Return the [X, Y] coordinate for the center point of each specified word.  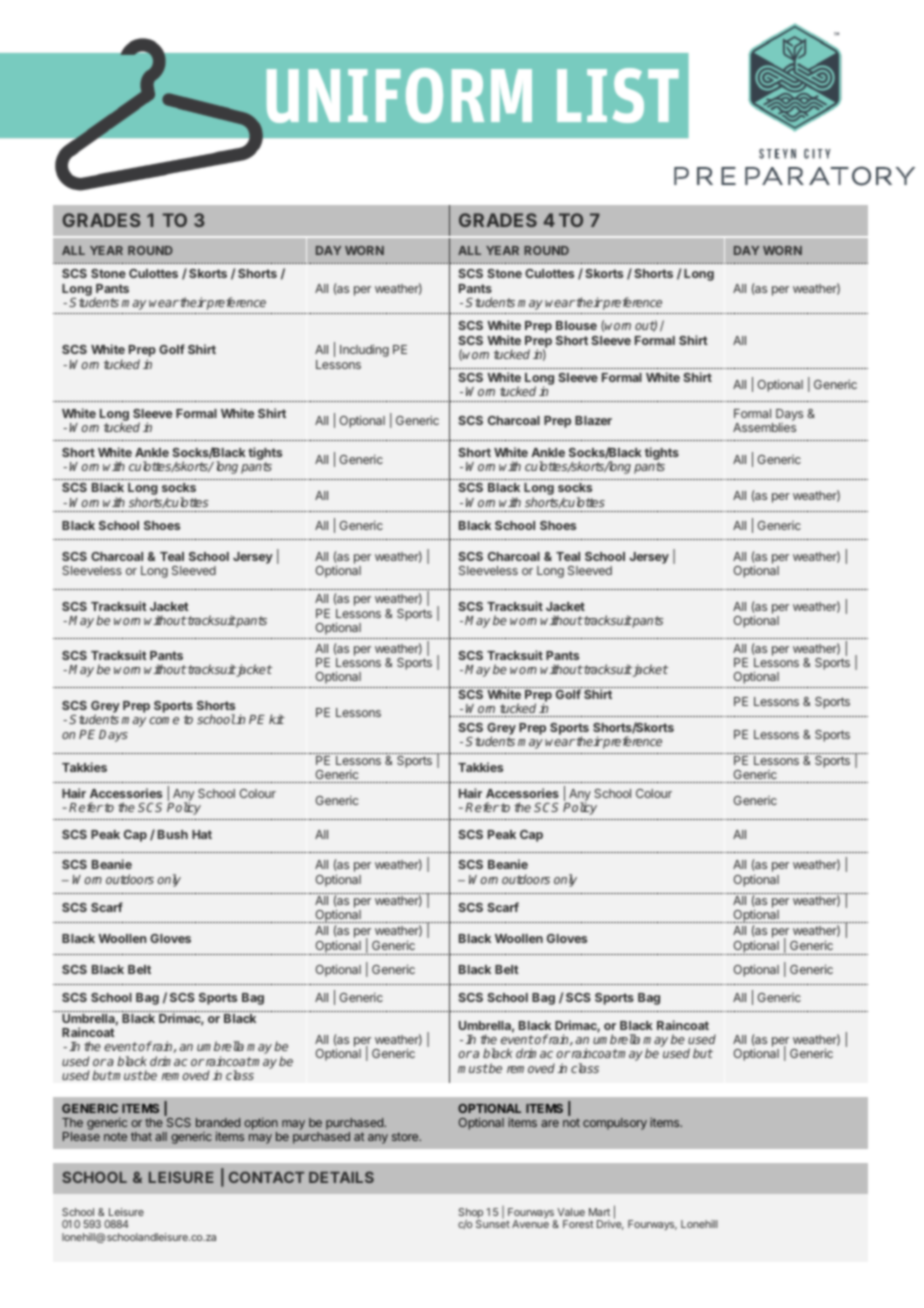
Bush [173, 834]
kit [277, 719]
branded [218, 1122]
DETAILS [341, 1177]
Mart [599, 1212]
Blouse [576, 325]
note [115, 1136]
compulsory [615, 1124]
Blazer [593, 420]
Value [571, 1212]
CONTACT [266, 1177]
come [164, 720]
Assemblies [764, 427]
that [141, 1136]
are [550, 1123]
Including [364, 350]
